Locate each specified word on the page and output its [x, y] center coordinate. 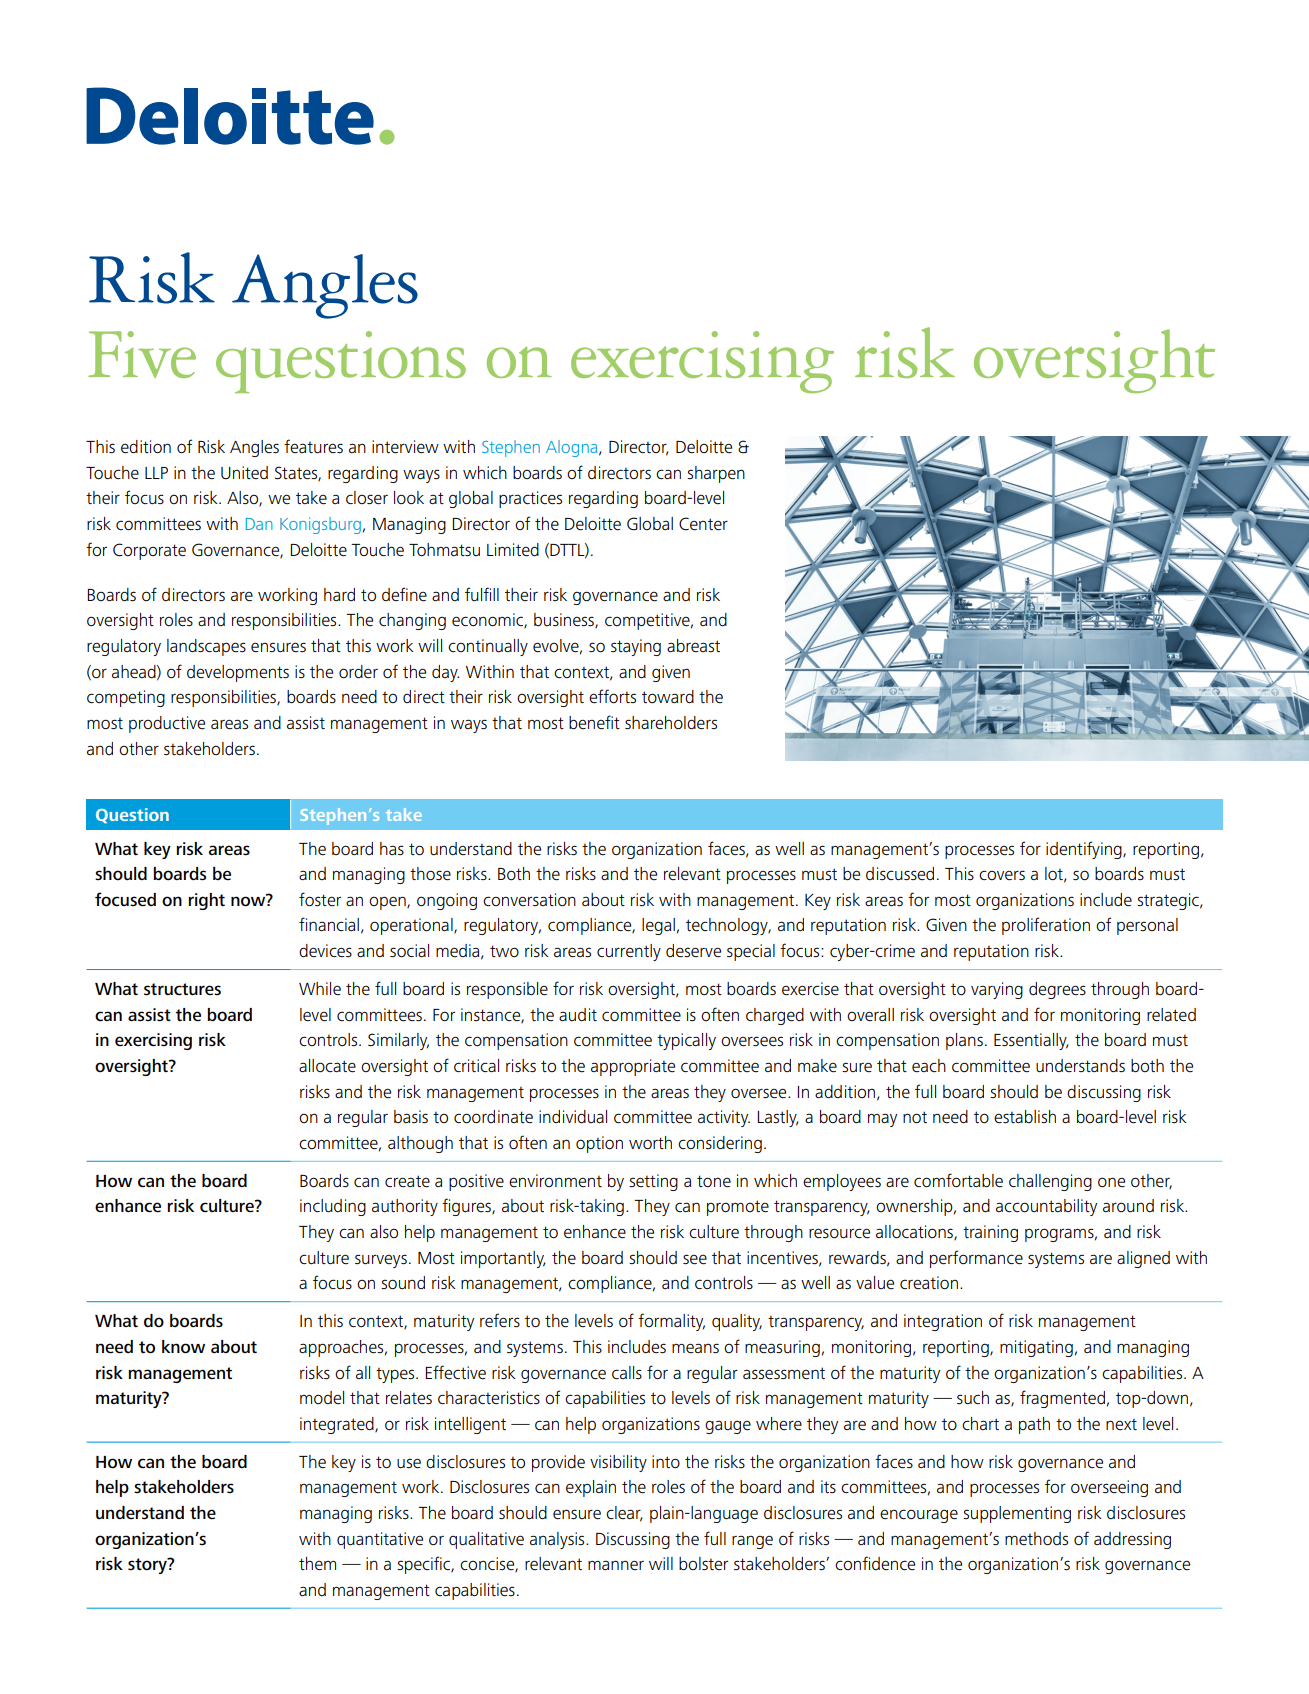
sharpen [716, 474]
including [333, 1207]
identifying [1085, 850]
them [317, 1564]
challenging [1050, 1182]
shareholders [671, 723]
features [313, 446]
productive [167, 724]
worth [650, 1143]
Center [703, 524]
